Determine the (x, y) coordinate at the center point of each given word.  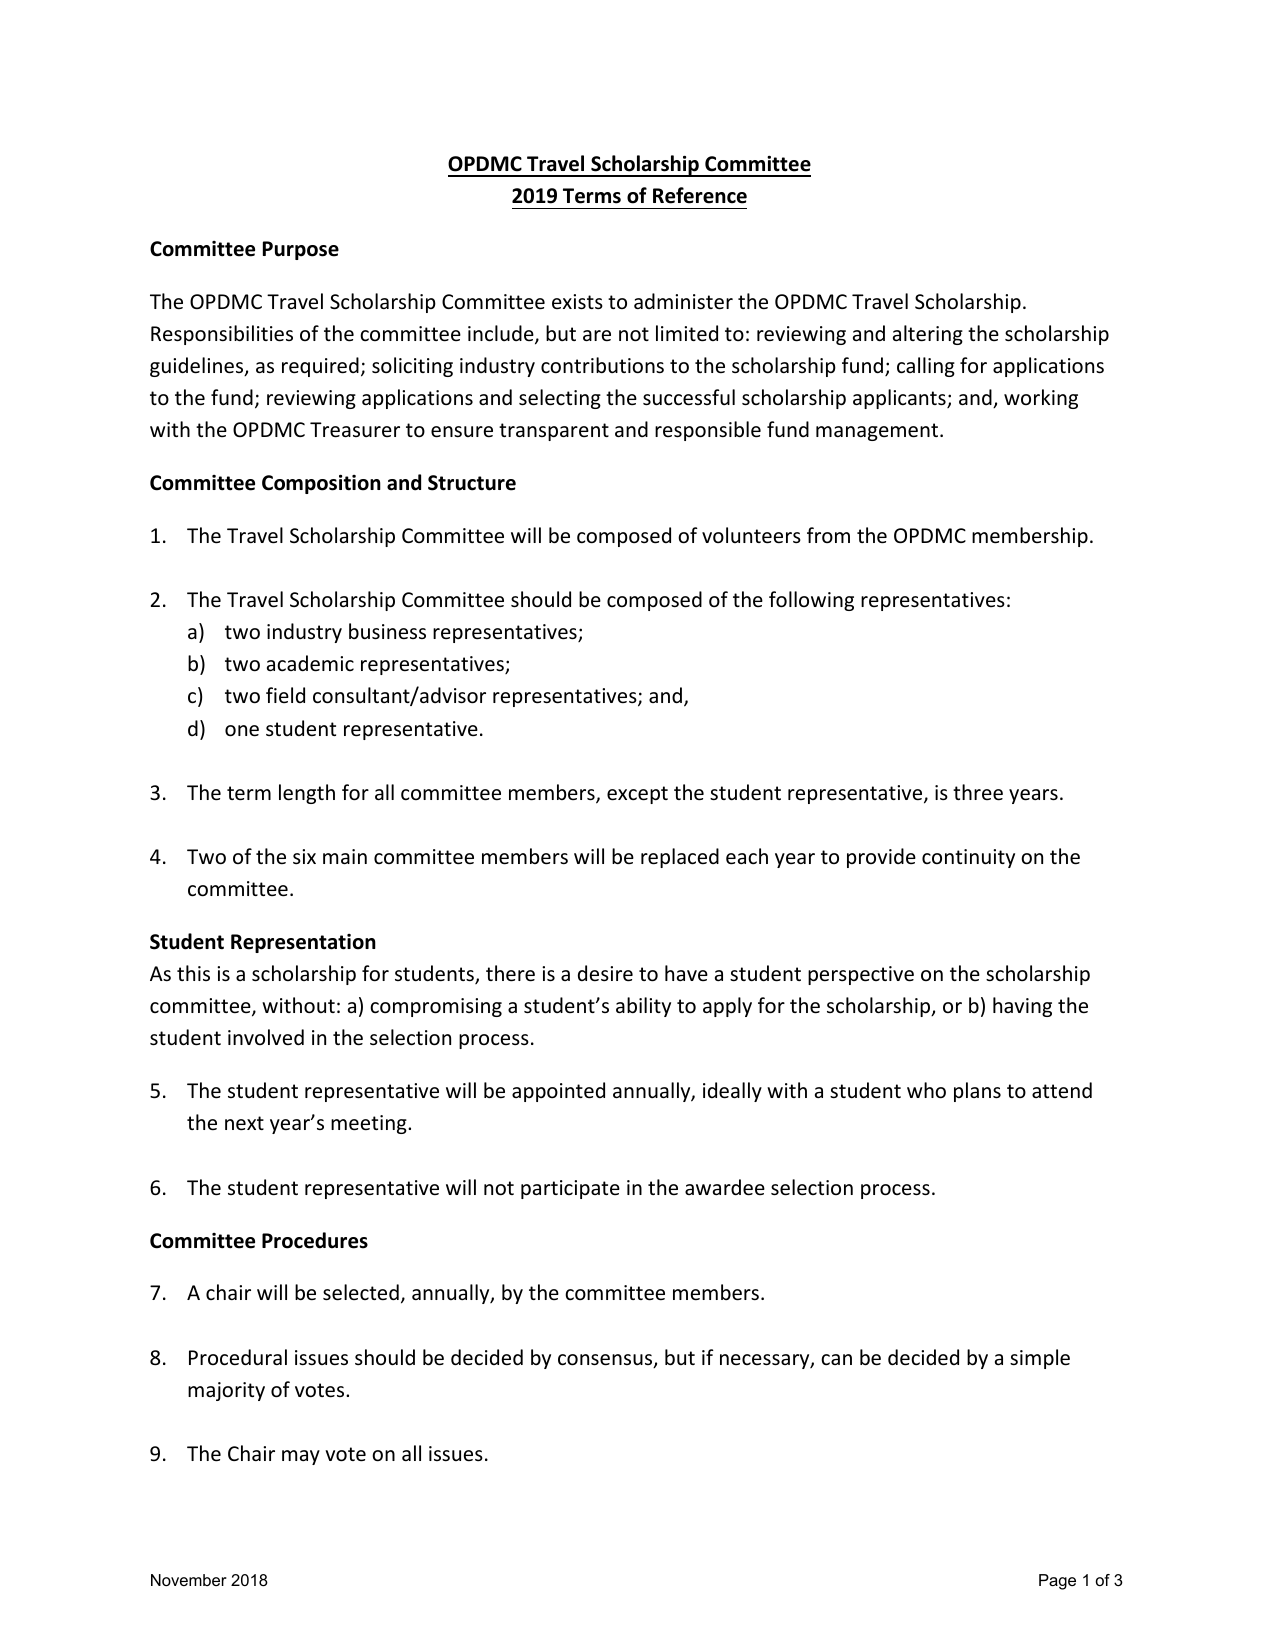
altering (928, 335)
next (244, 1123)
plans (977, 1092)
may (301, 1457)
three (978, 792)
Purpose (301, 250)
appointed (558, 1092)
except (637, 795)
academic (310, 663)
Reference (700, 195)
